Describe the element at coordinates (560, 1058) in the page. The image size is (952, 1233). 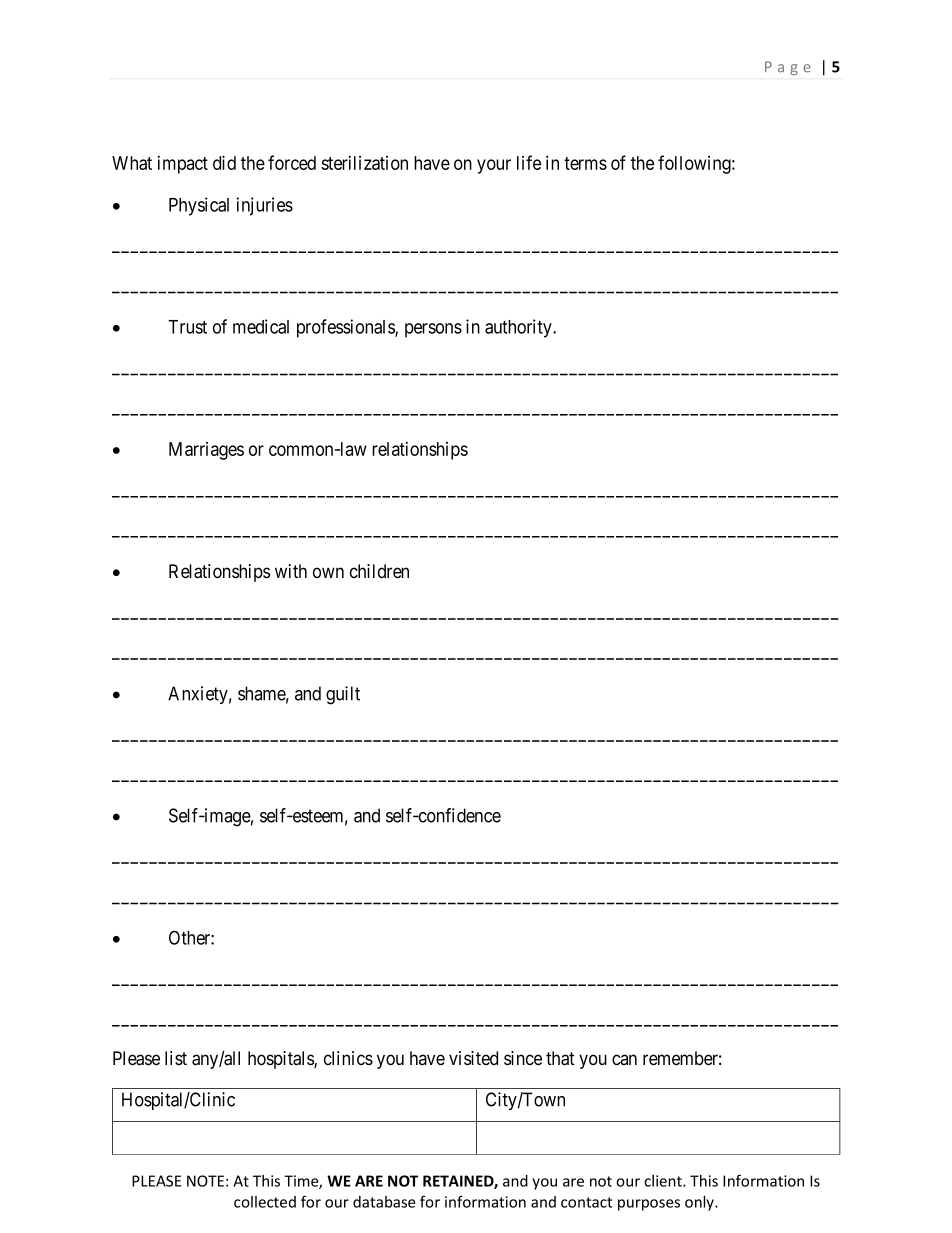
I see `that` at that location.
